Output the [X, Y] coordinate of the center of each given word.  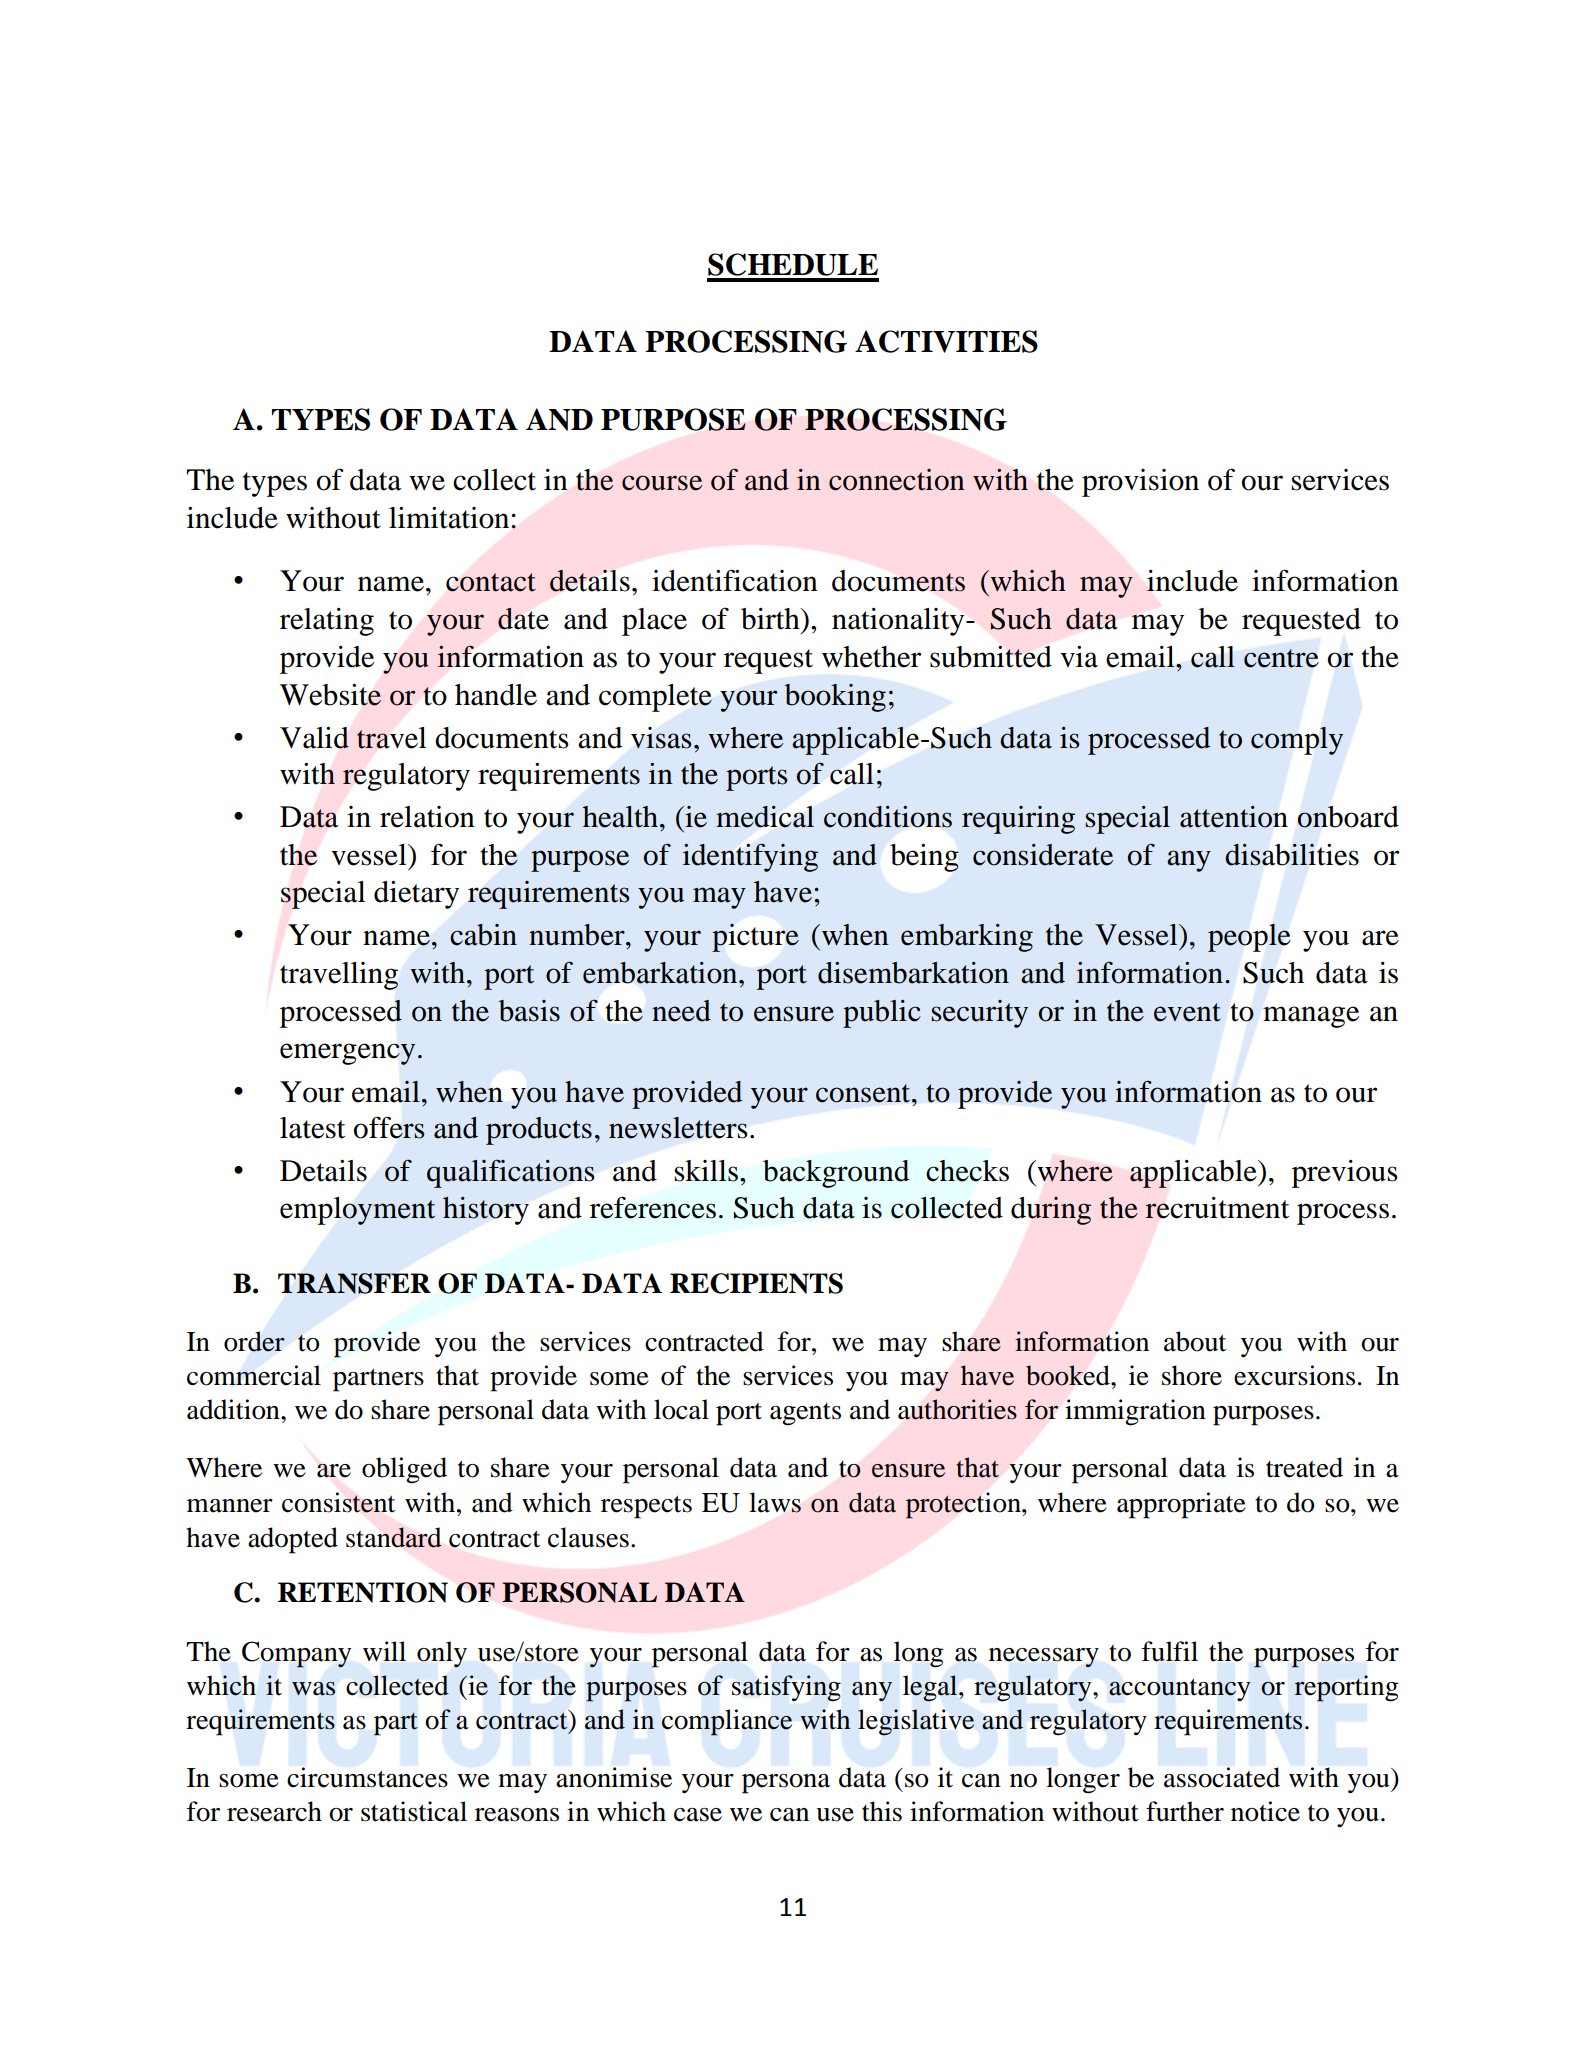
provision [1140, 483]
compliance [726, 1722]
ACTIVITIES [946, 341]
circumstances [367, 1777]
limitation [450, 518]
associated [1222, 1777]
